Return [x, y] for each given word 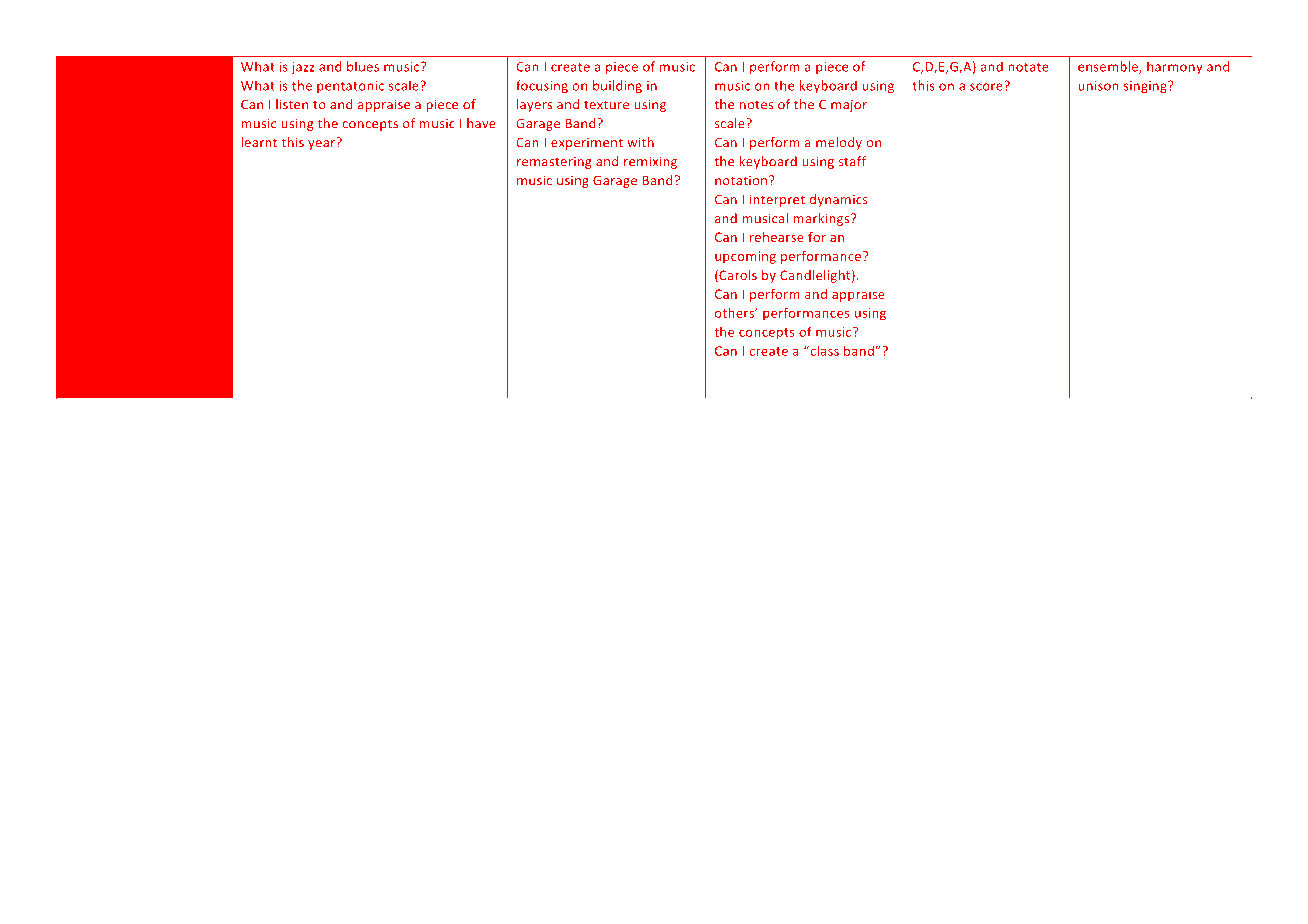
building [617, 86]
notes [757, 105]
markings [822, 219]
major [849, 105]
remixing [650, 162]
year [323, 144]
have [481, 123]
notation [742, 180]
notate [1028, 67]
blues [363, 66]
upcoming [745, 257]
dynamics [838, 200]
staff [852, 161]
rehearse [777, 237]
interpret [777, 200]
